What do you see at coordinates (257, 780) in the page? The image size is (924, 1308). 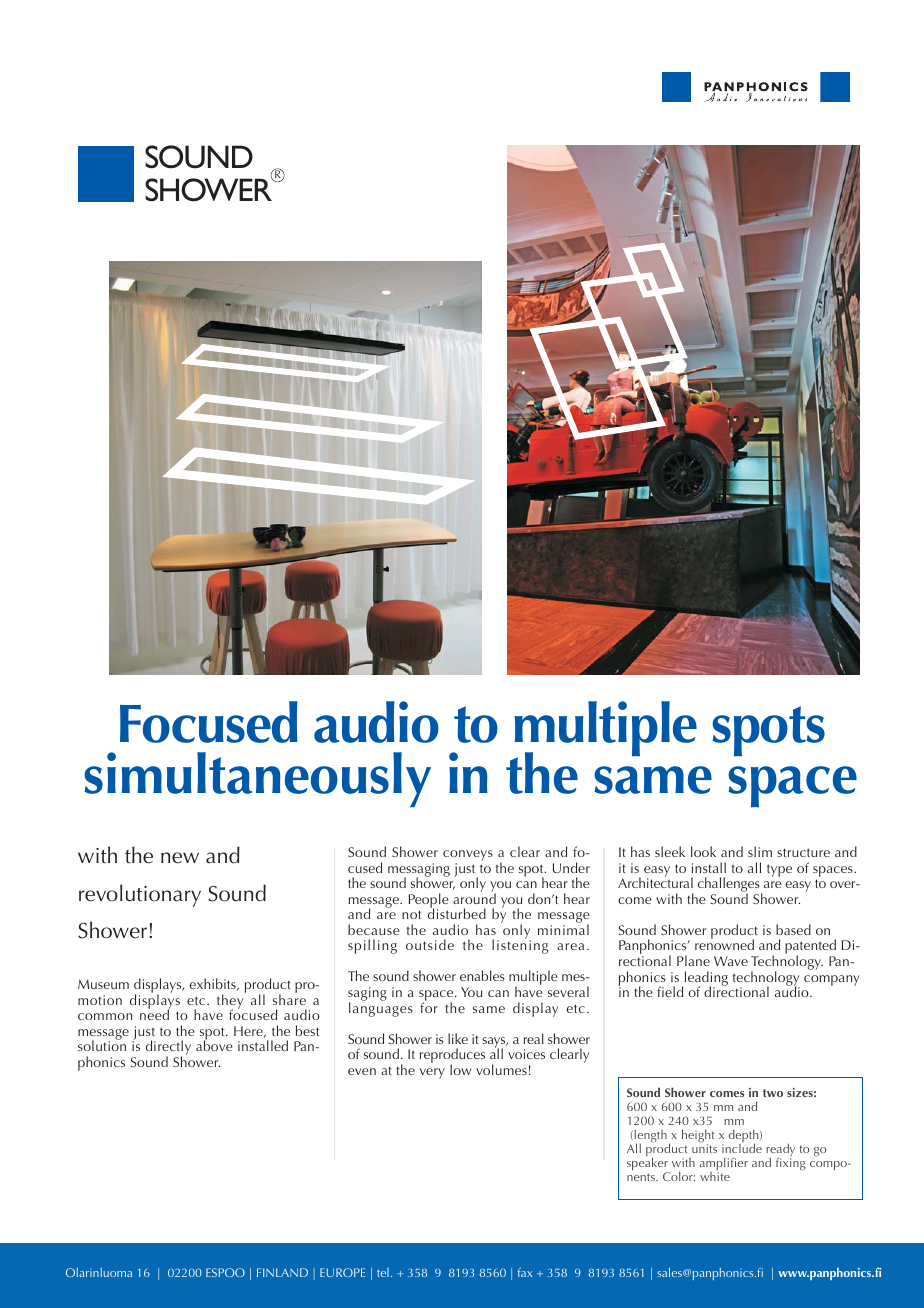 I see `simultaneously` at bounding box center [257, 780].
